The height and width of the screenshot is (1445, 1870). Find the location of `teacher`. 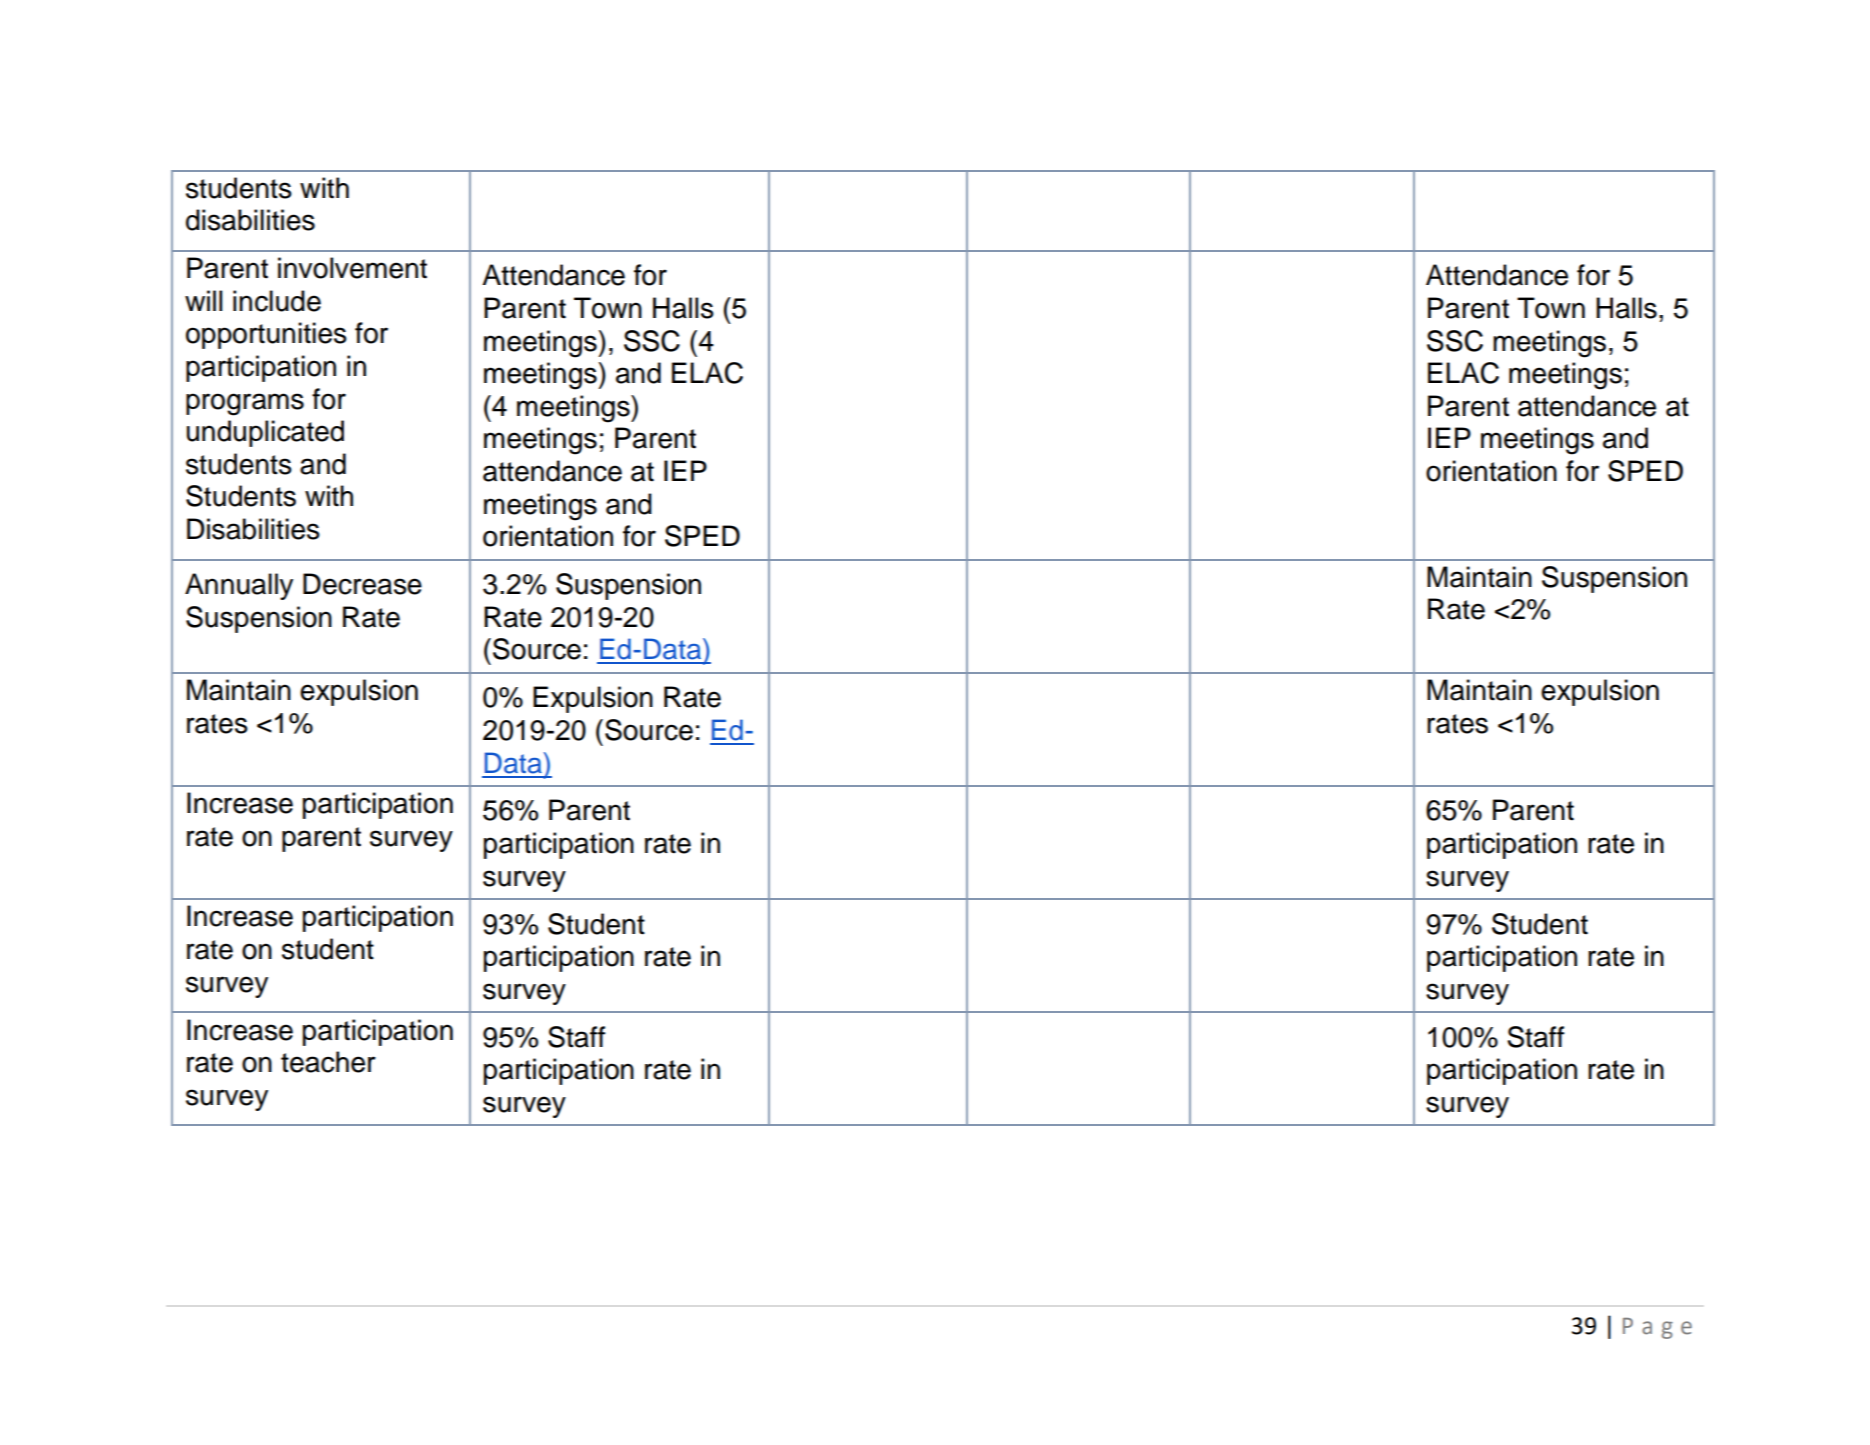

teacher is located at coordinates (328, 1062).
